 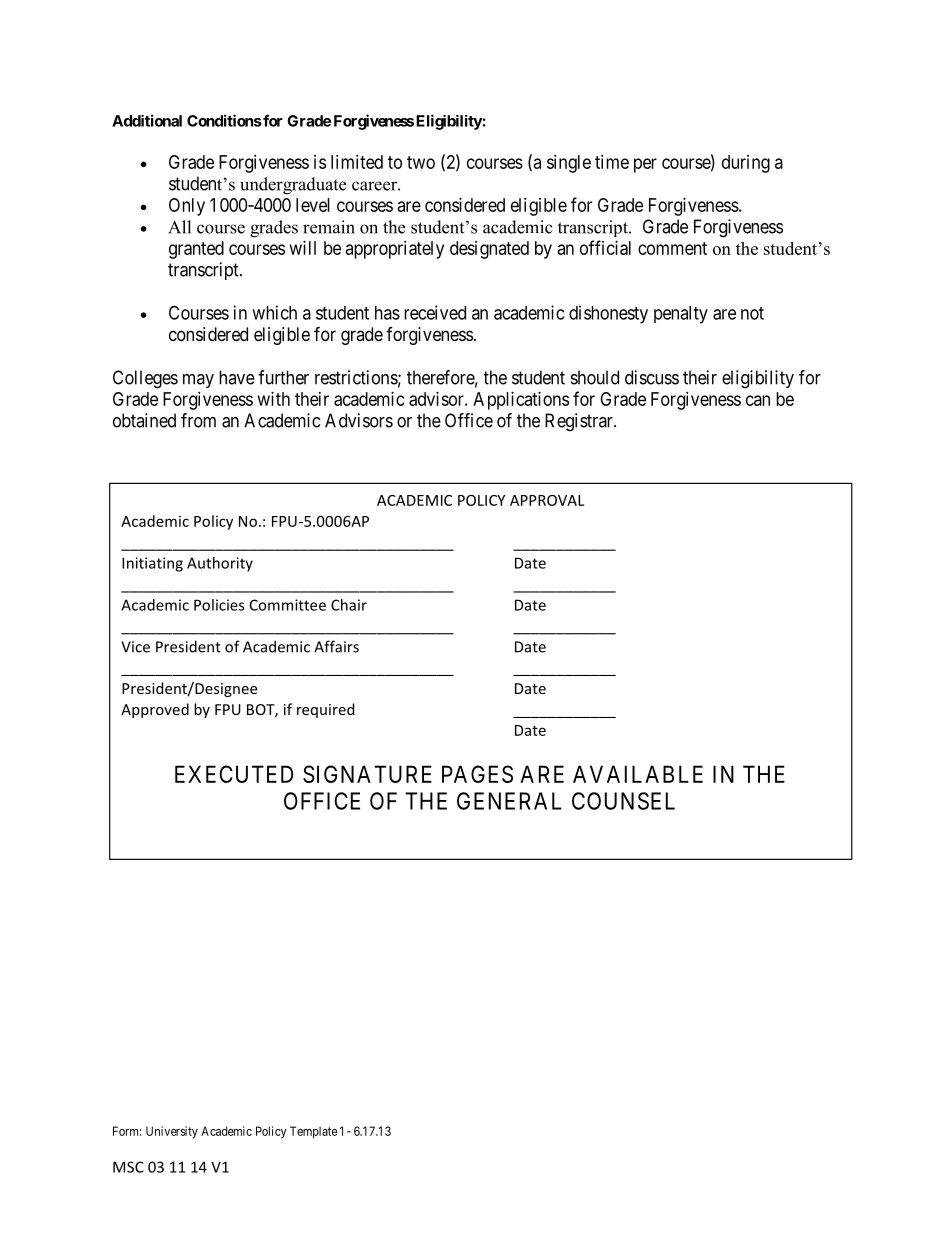 What do you see at coordinates (645, 165) in the image?
I see `per` at bounding box center [645, 165].
